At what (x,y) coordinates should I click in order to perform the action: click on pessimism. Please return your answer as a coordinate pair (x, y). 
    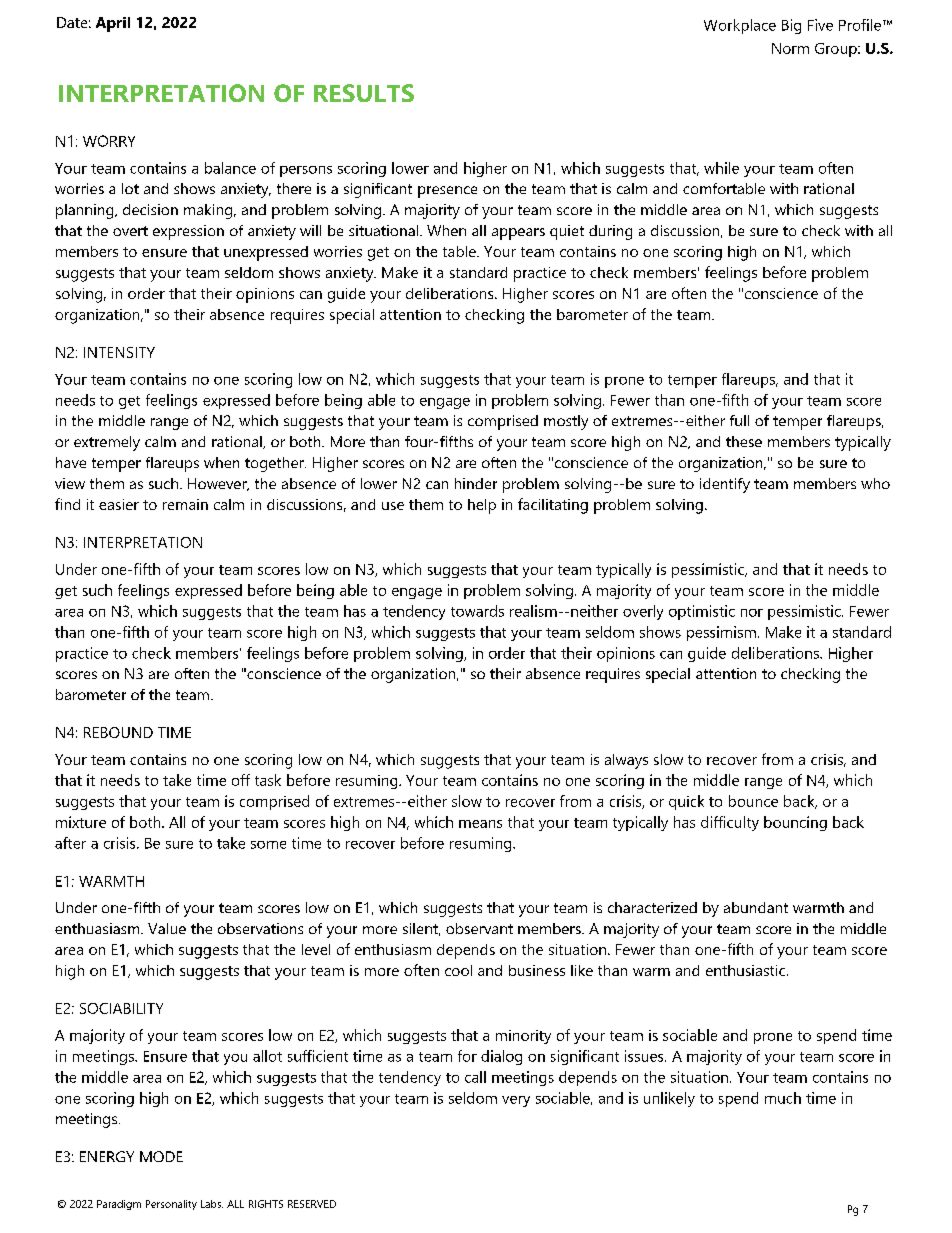
    Looking at the image, I should click on (721, 633).
